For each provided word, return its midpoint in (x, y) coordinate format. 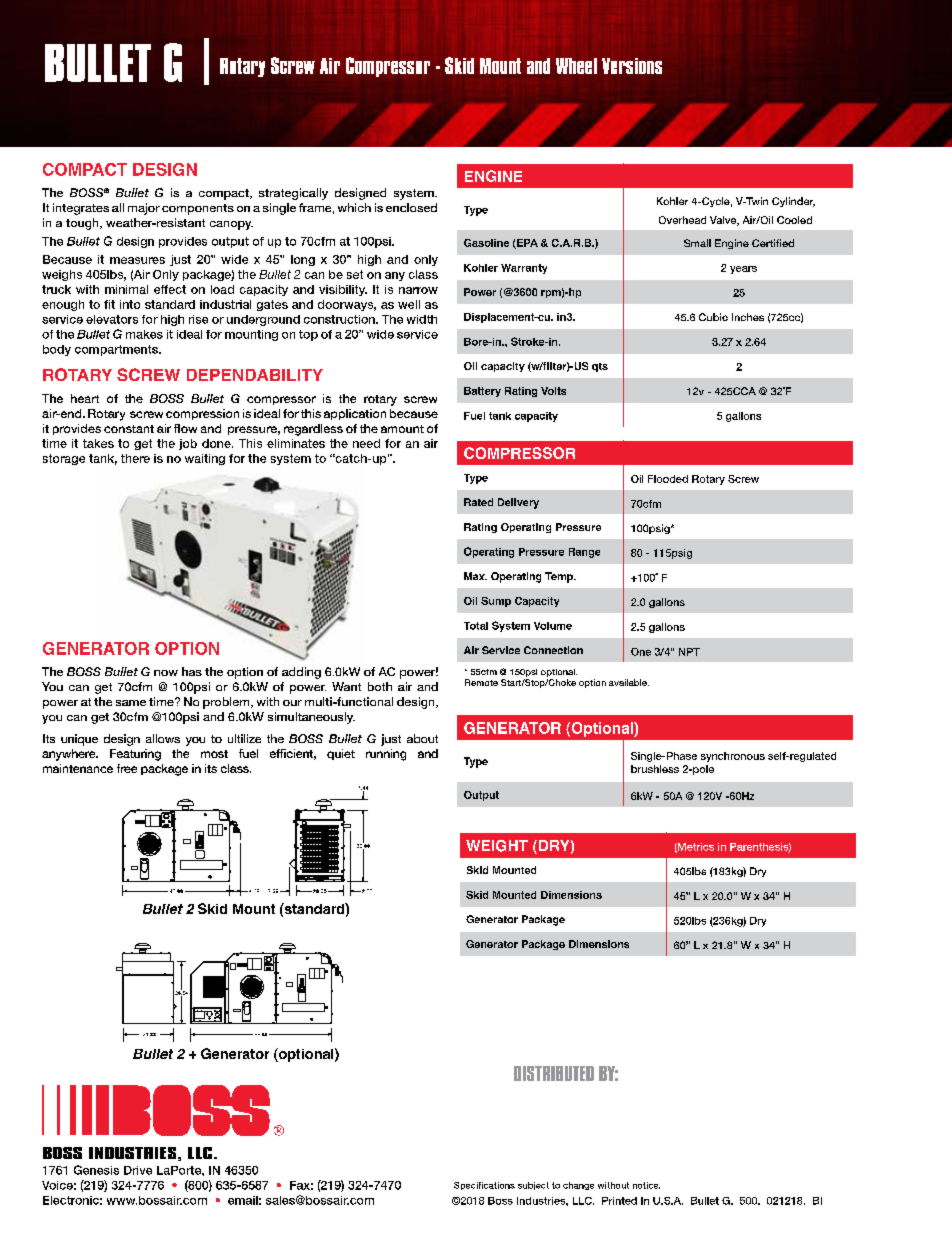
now (166, 673)
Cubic (713, 317)
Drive (138, 1170)
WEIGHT (497, 846)
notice (646, 1185)
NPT (689, 652)
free (127, 768)
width (422, 319)
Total (476, 626)
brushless (655, 769)
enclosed (411, 207)
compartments (117, 350)
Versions (632, 66)
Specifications (484, 1186)
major (144, 209)
